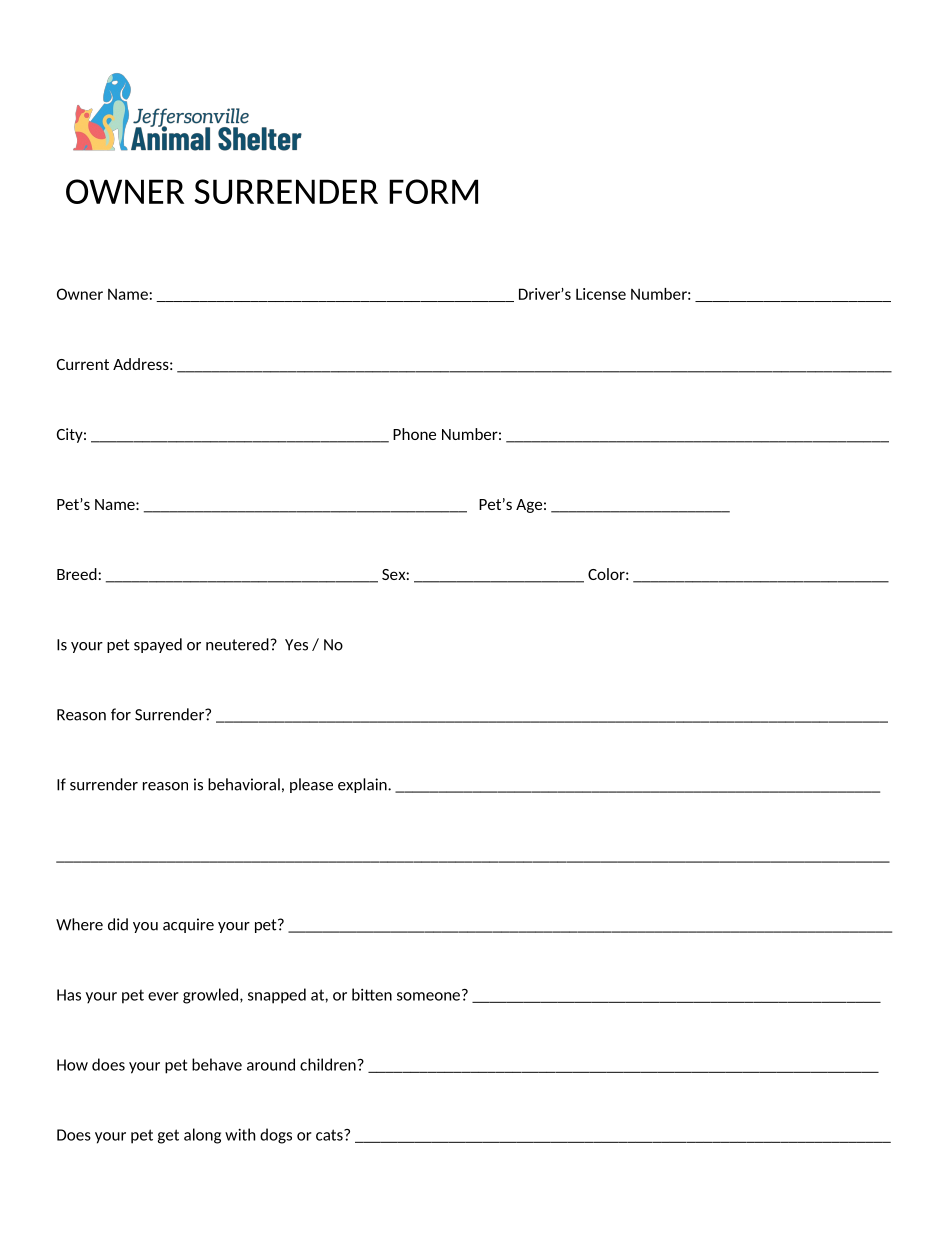 Image resolution: width=952 pixels, height=1233 pixels. Describe the element at coordinates (118, 924) in the page. I see `did` at that location.
